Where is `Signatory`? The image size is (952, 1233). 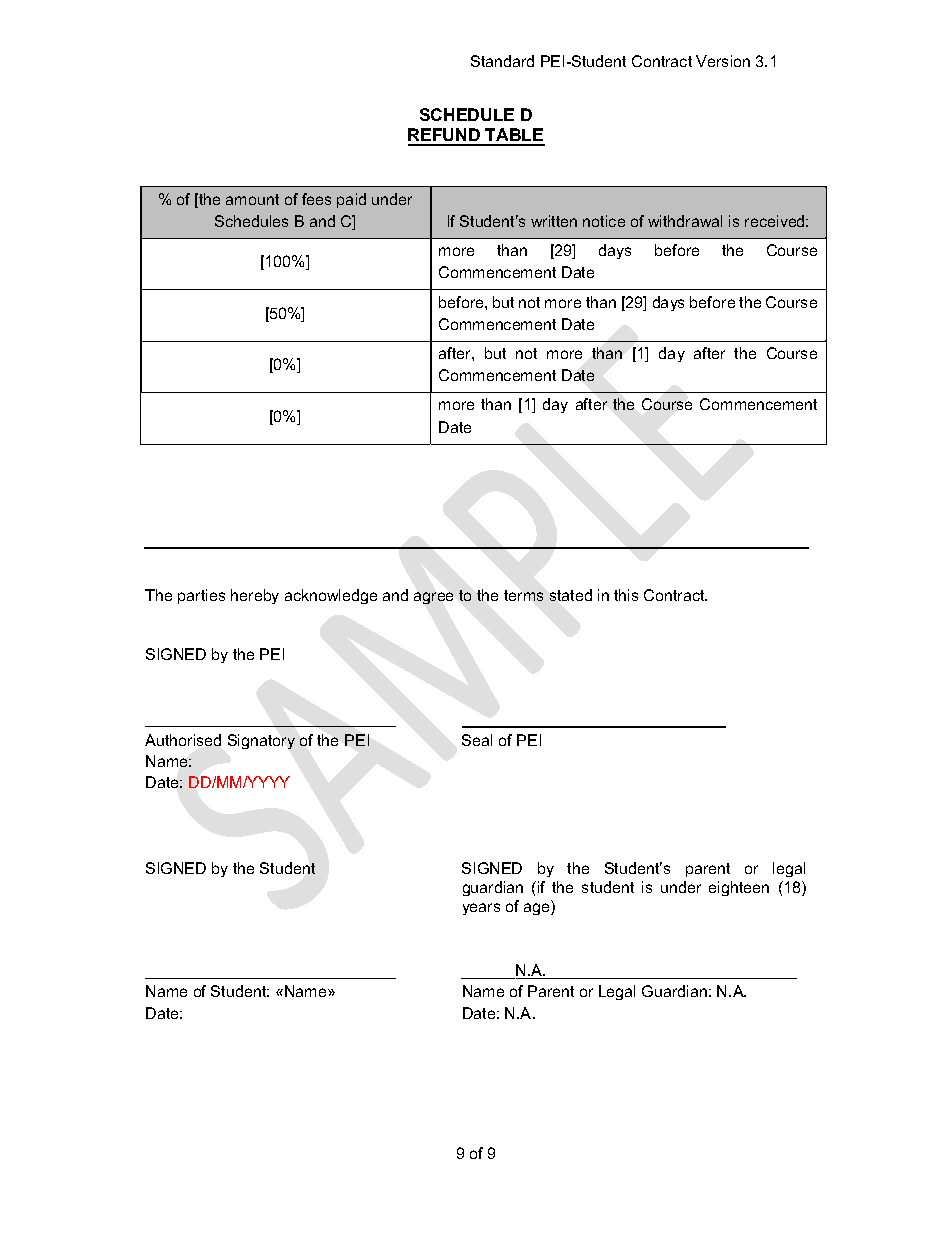 Signatory is located at coordinates (261, 741).
